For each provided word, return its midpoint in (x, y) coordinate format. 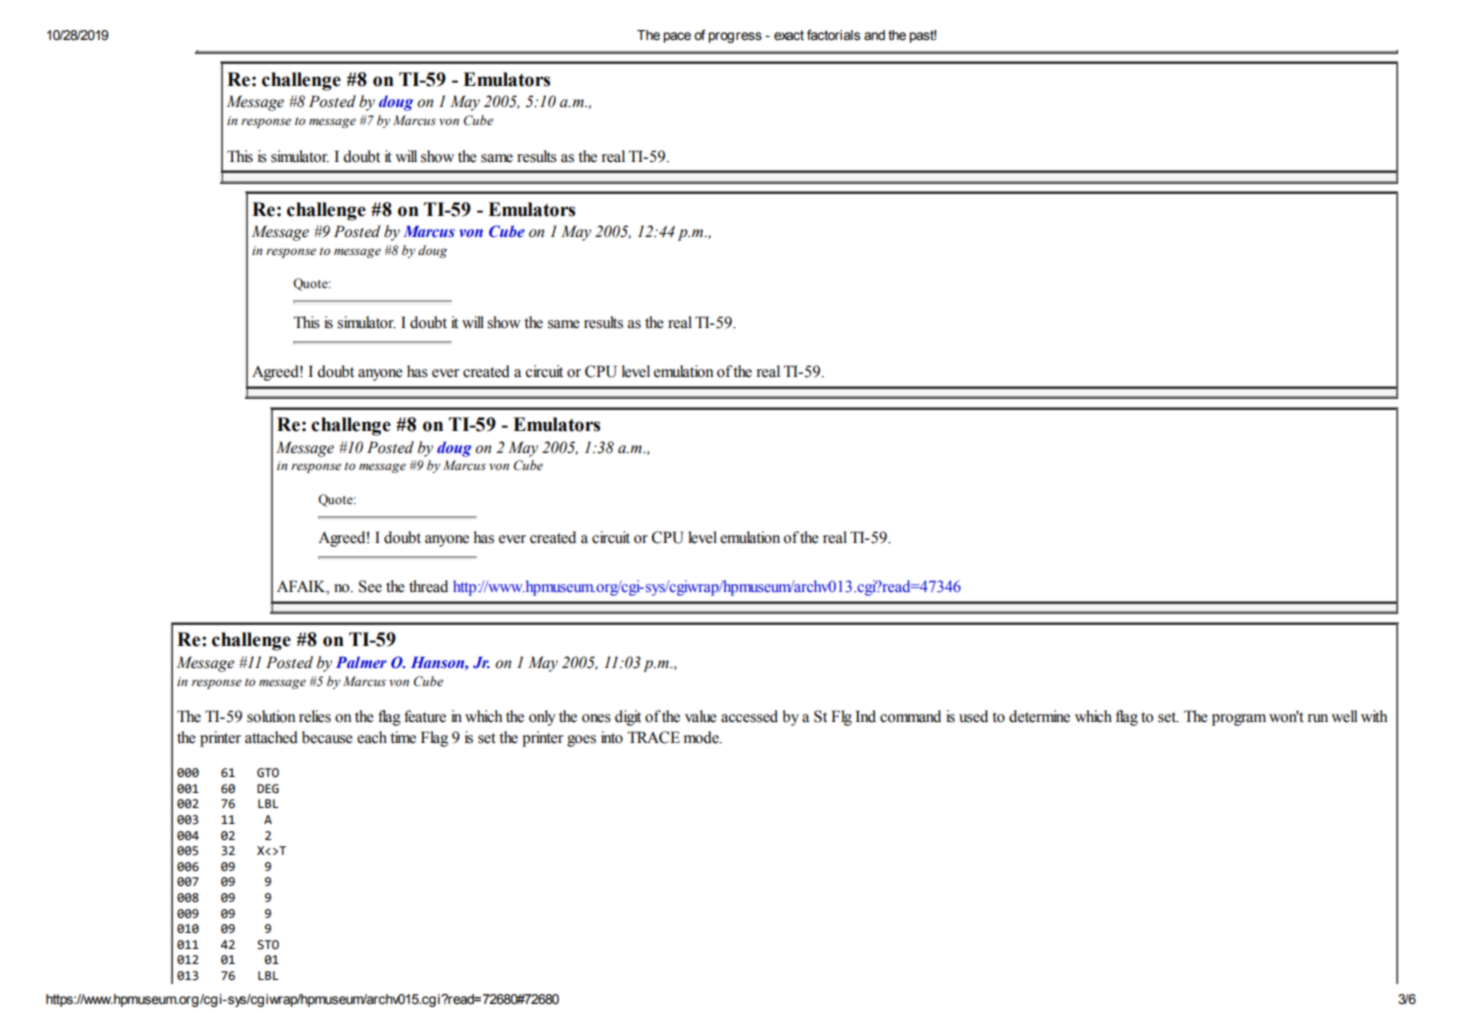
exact (789, 35)
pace (677, 37)
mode (702, 737)
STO (268, 945)
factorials (833, 35)
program (1239, 720)
